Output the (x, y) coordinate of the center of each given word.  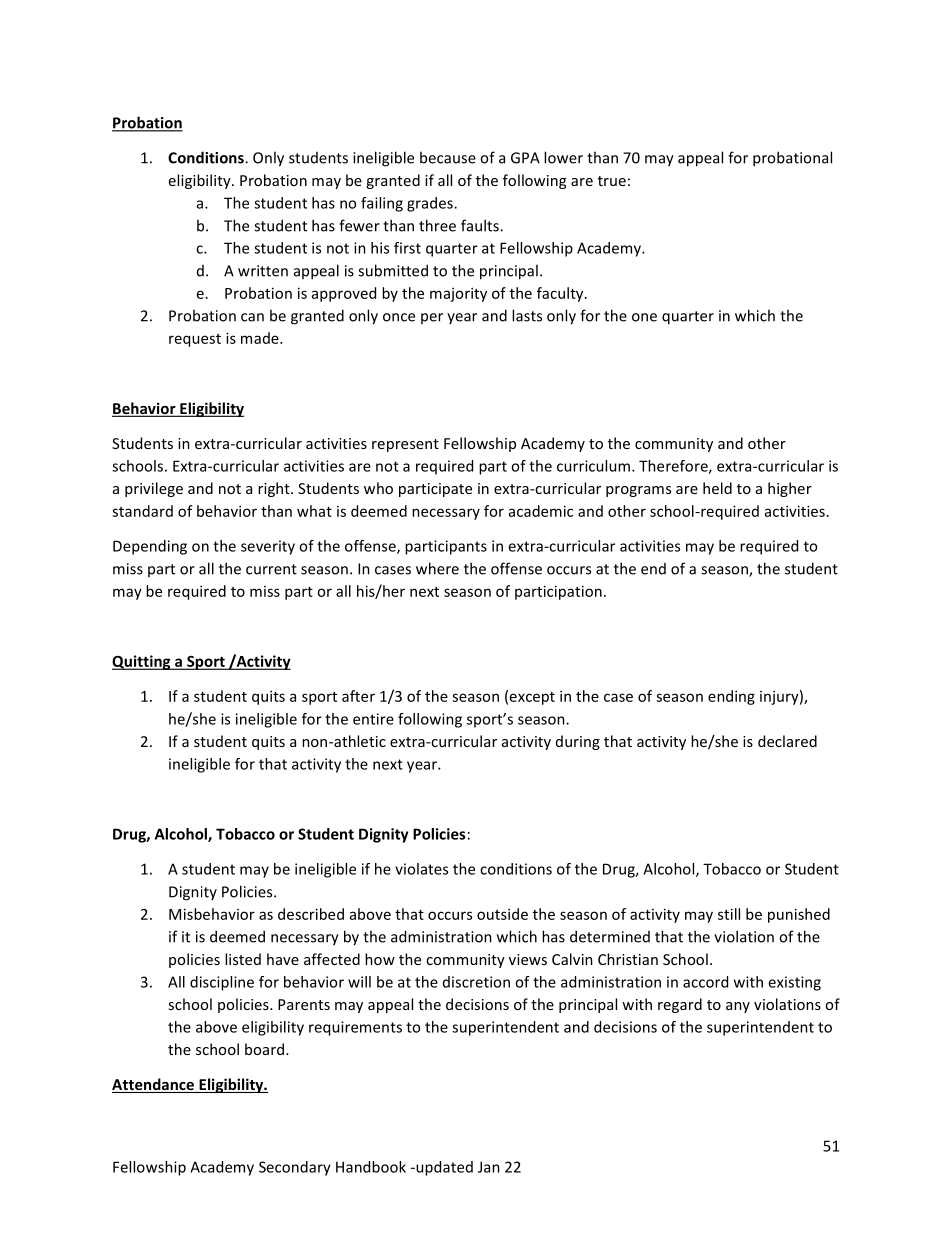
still (729, 914)
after (358, 696)
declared (787, 741)
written (263, 271)
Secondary (295, 1168)
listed (243, 959)
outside (502, 914)
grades (431, 204)
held (717, 488)
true (612, 181)
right (275, 489)
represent (405, 445)
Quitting (142, 662)
